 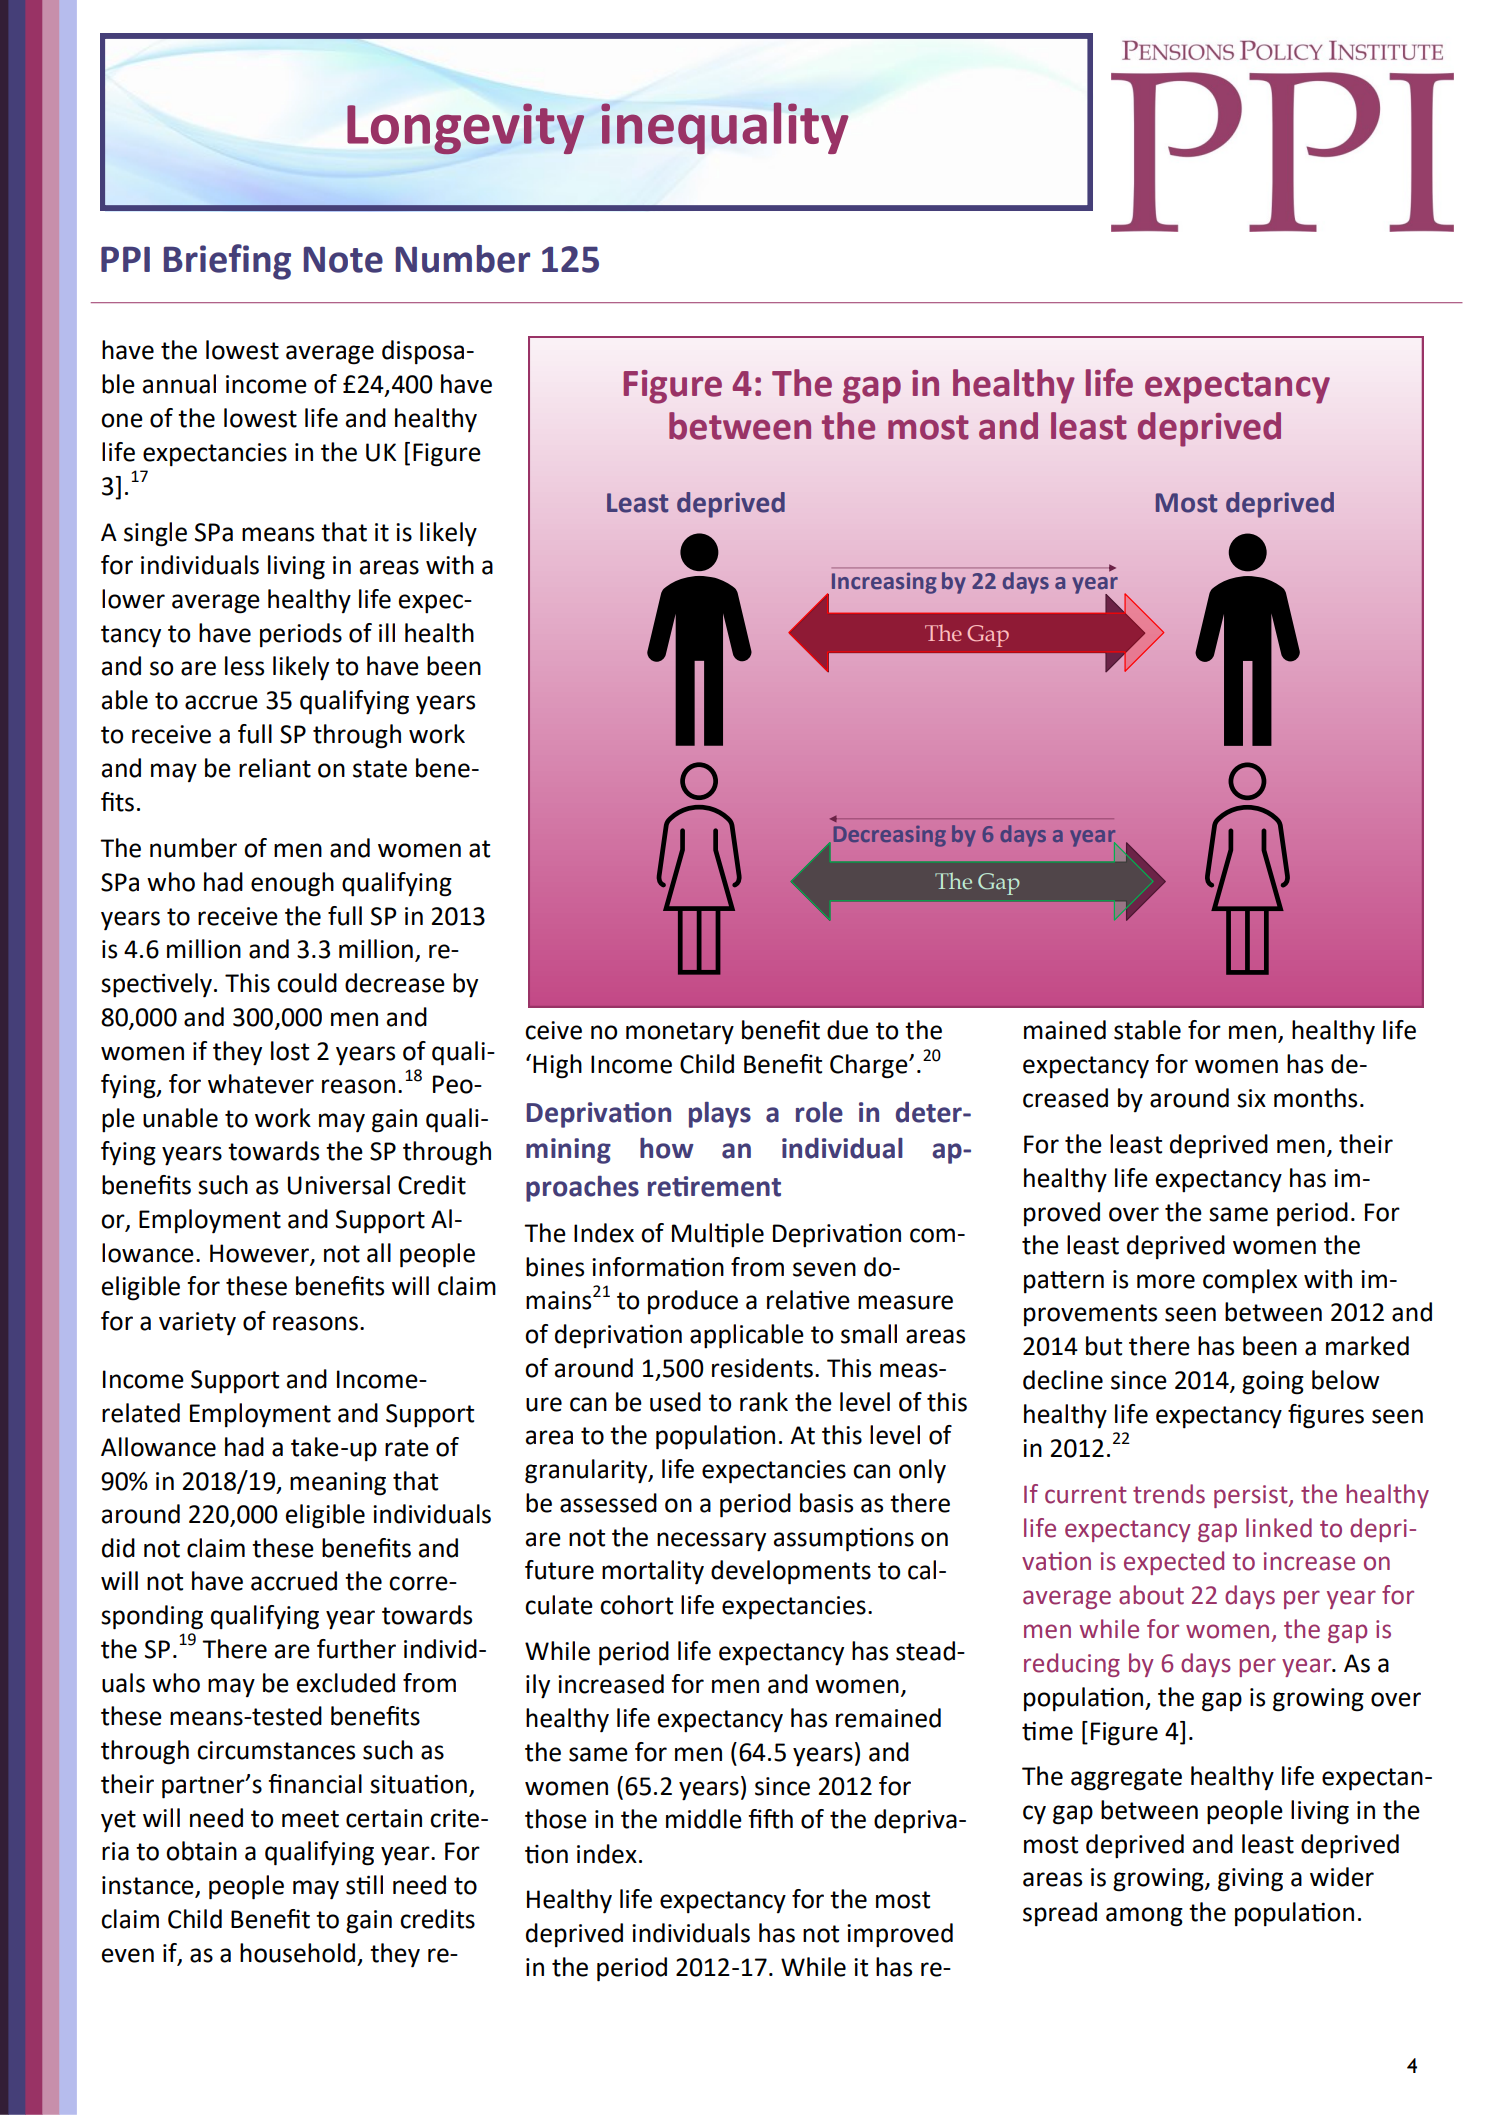 What do you see at coordinates (884, 583) in the screenshot?
I see `Increasing` at bounding box center [884, 583].
